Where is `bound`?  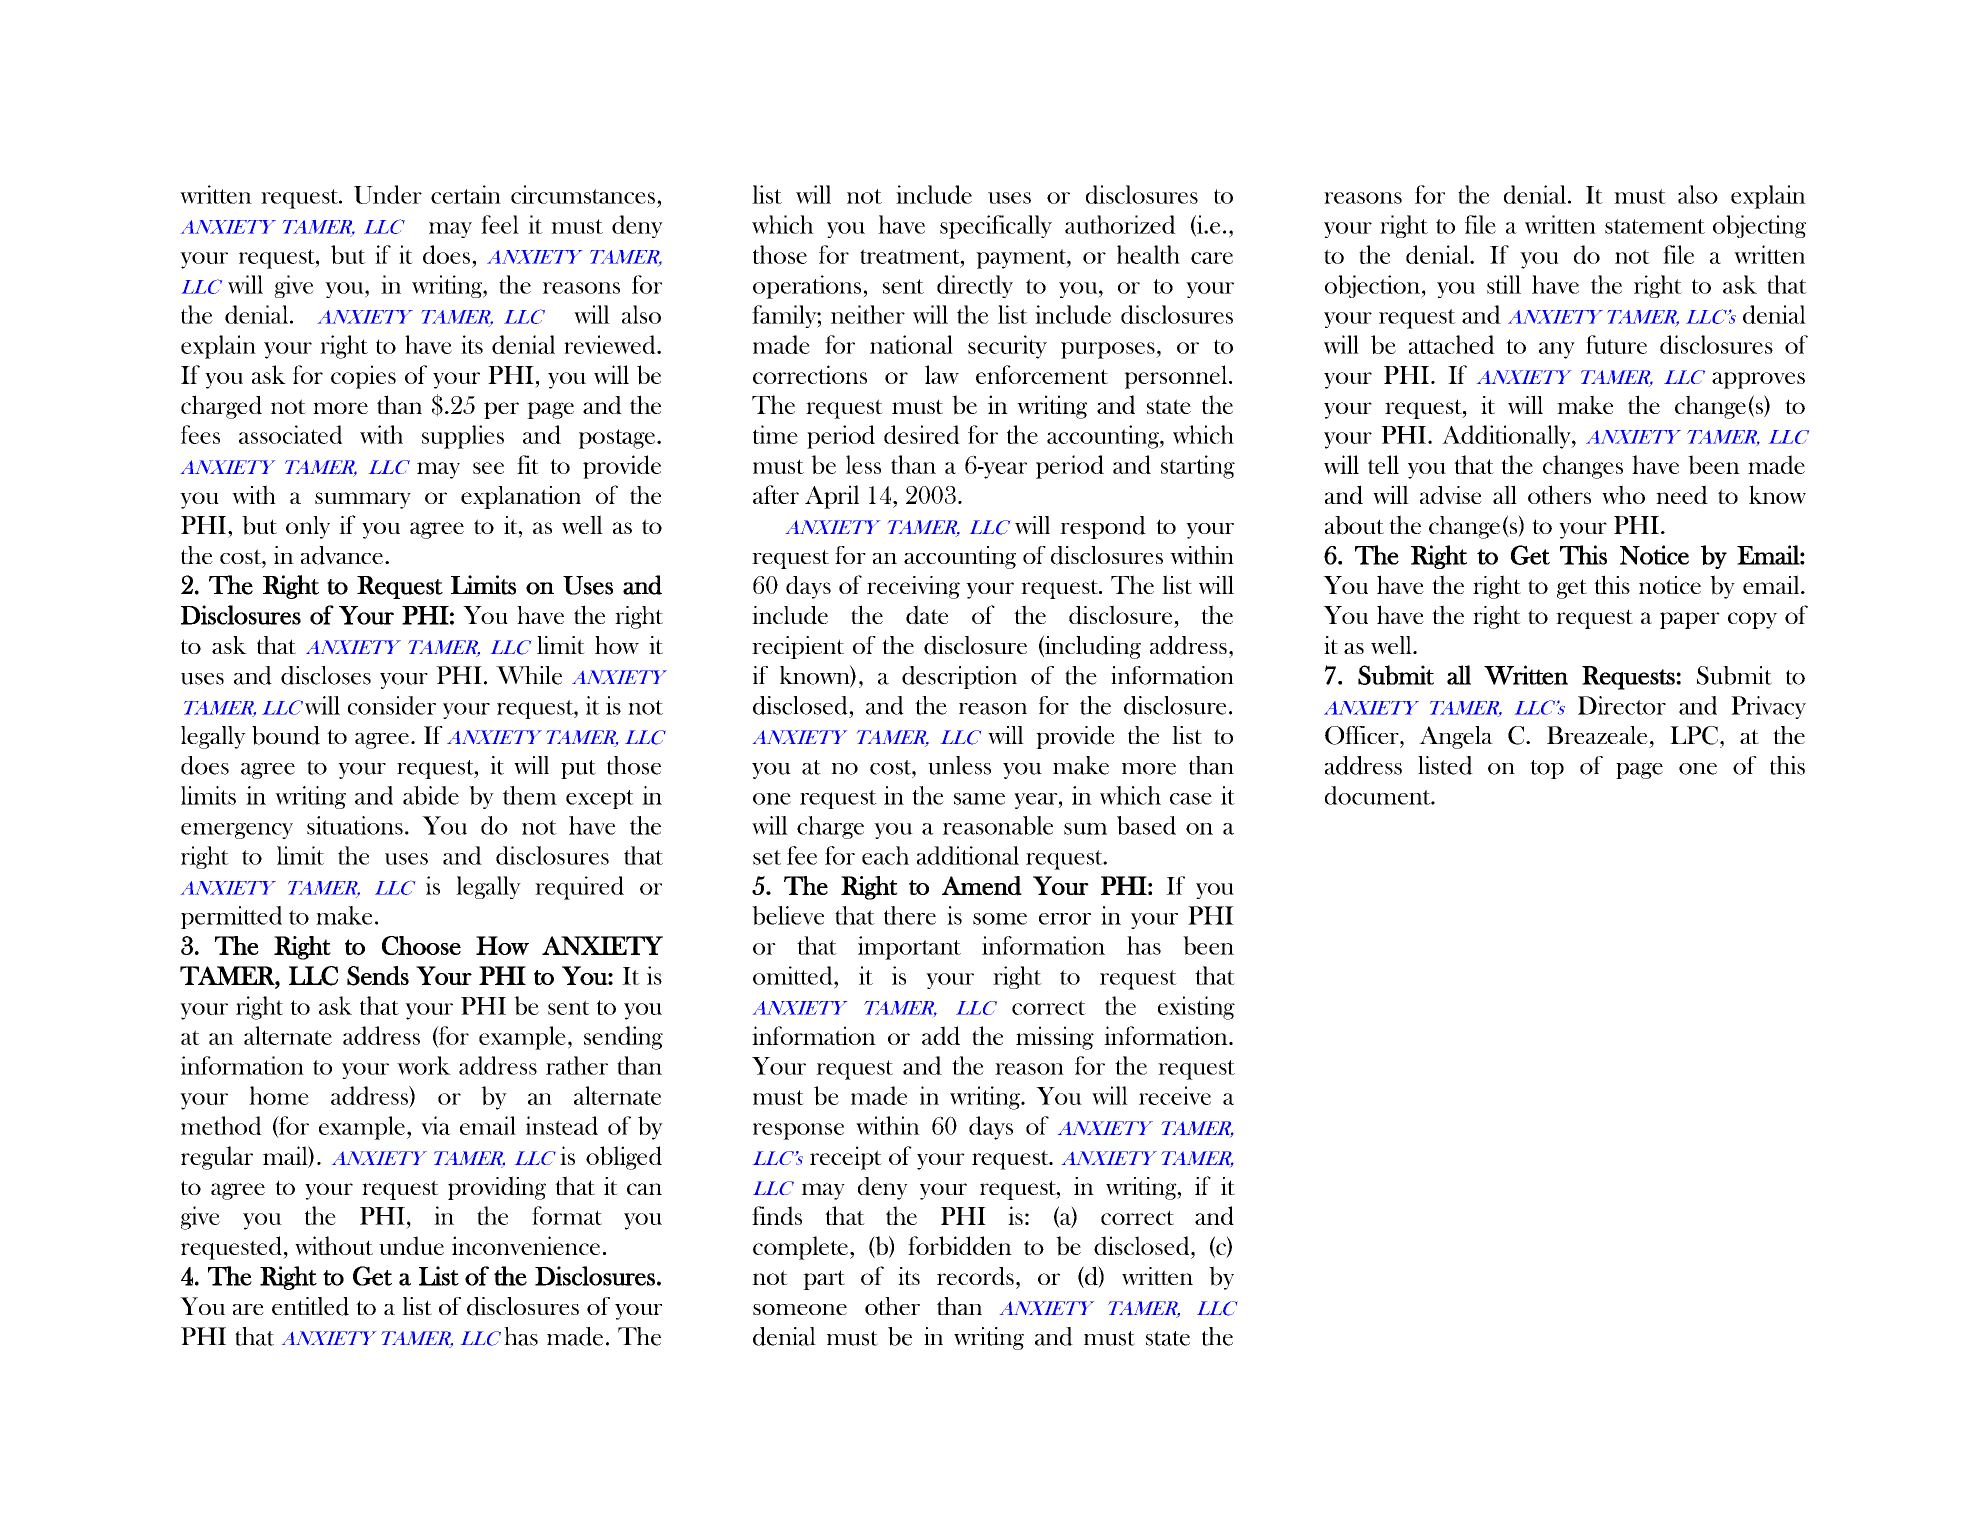 bound is located at coordinates (286, 735).
